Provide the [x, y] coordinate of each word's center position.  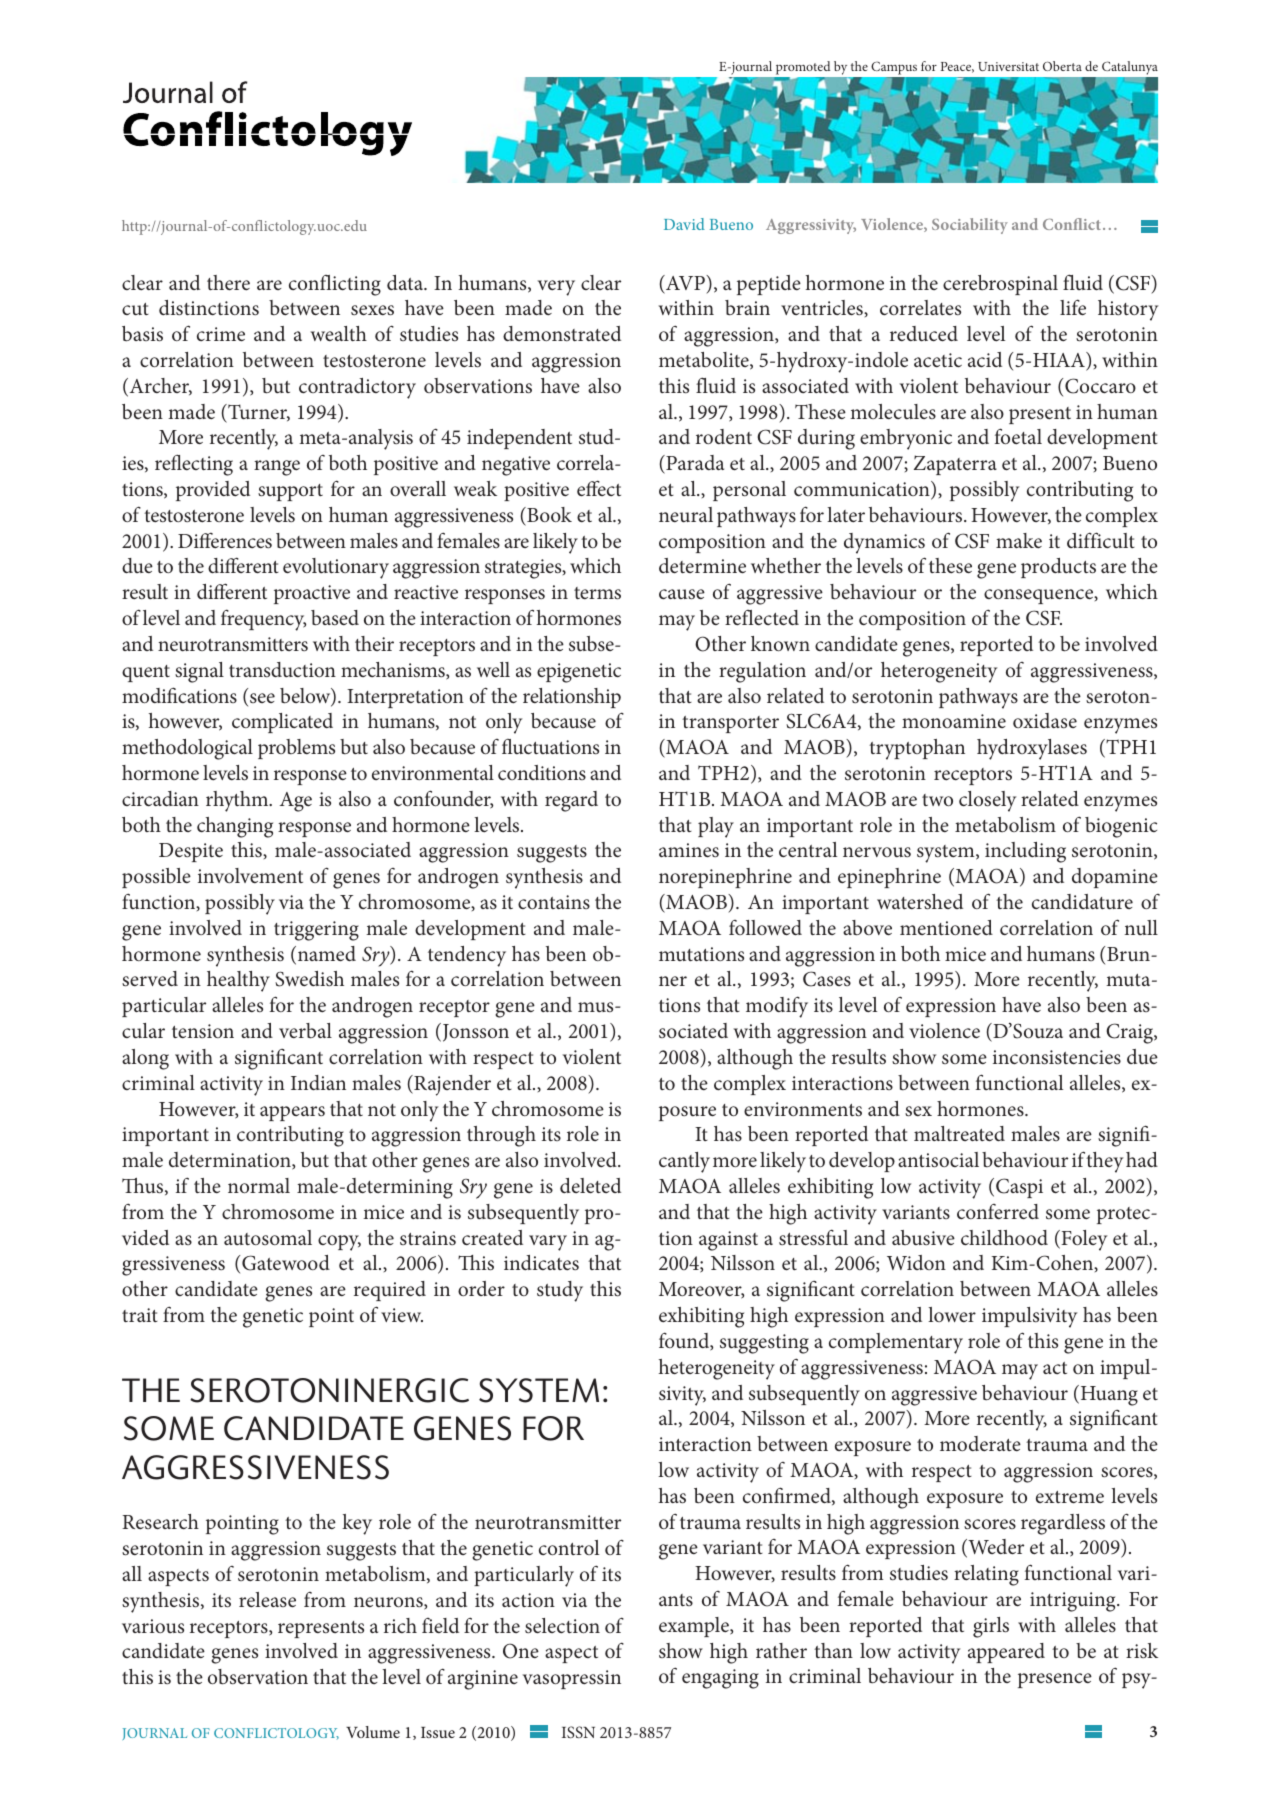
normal [259, 1185]
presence [1055, 1680]
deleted [590, 1186]
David [684, 224]
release [267, 1600]
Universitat [1008, 66]
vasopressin [572, 1679]
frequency [263, 620]
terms [597, 593]
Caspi [1019, 1188]
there [228, 283]
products [1058, 568]
